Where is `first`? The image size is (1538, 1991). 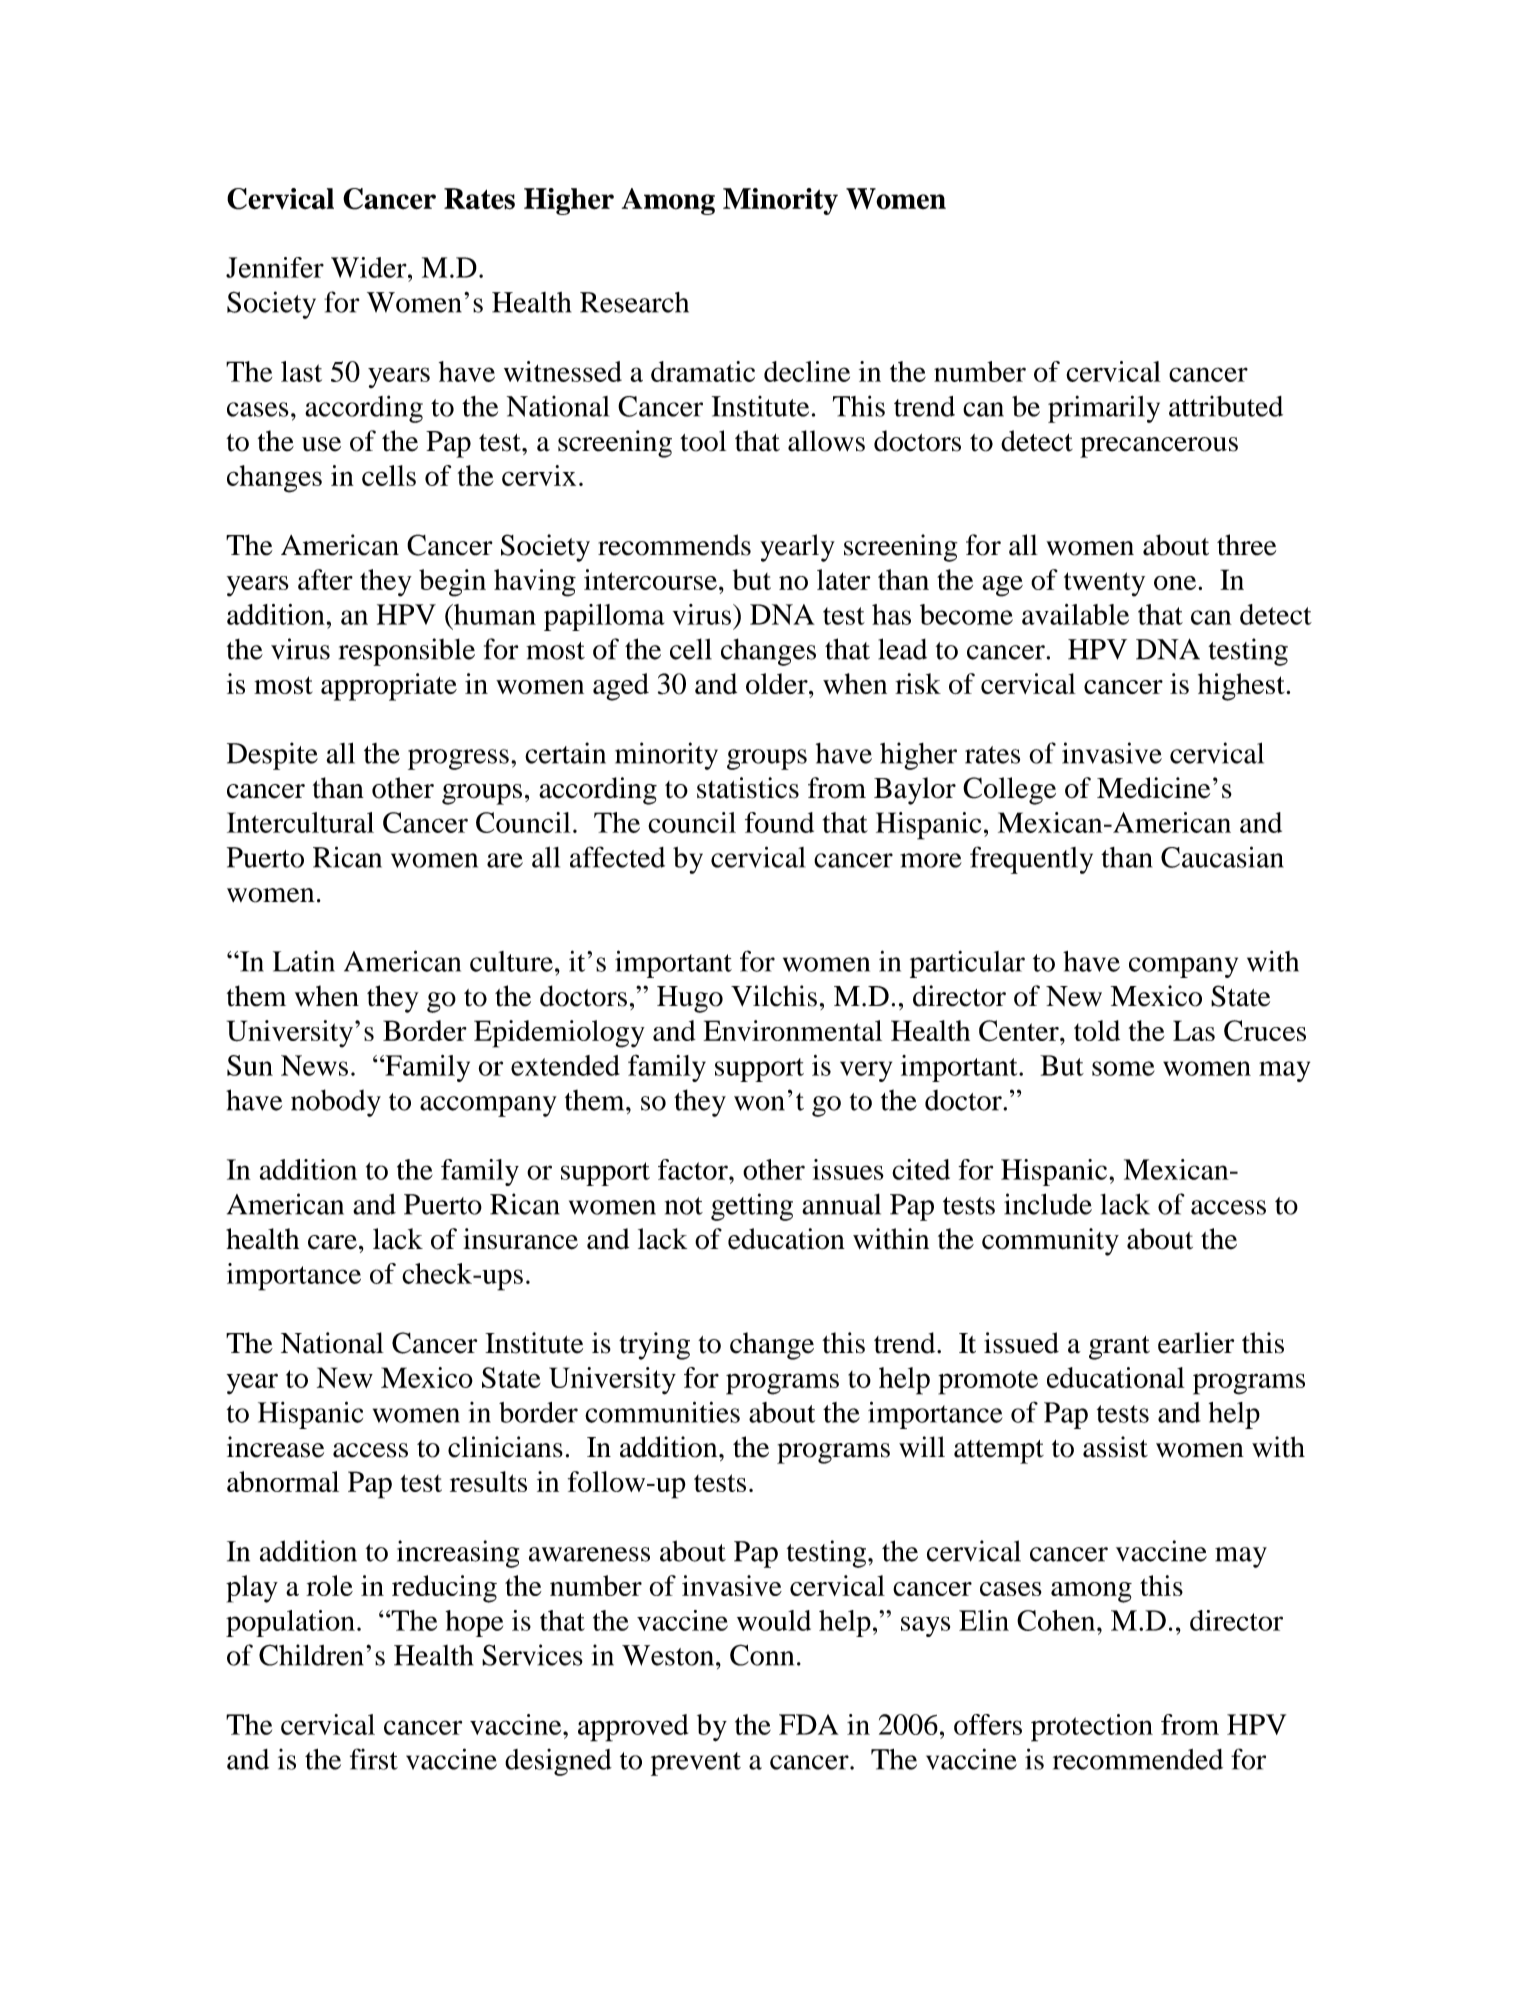 first is located at coordinates (374, 1759).
